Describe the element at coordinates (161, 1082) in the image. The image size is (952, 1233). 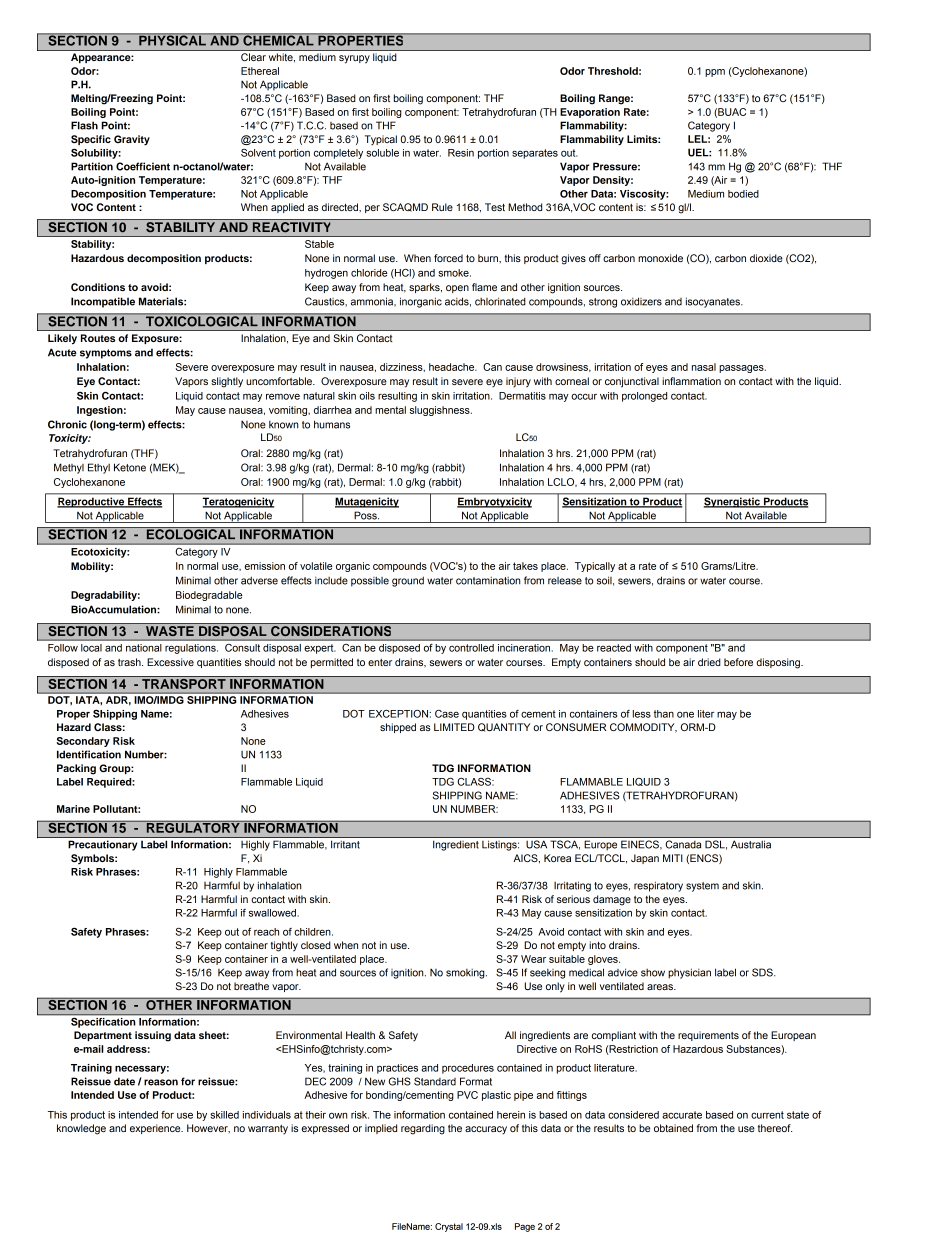
I see `reason` at that location.
